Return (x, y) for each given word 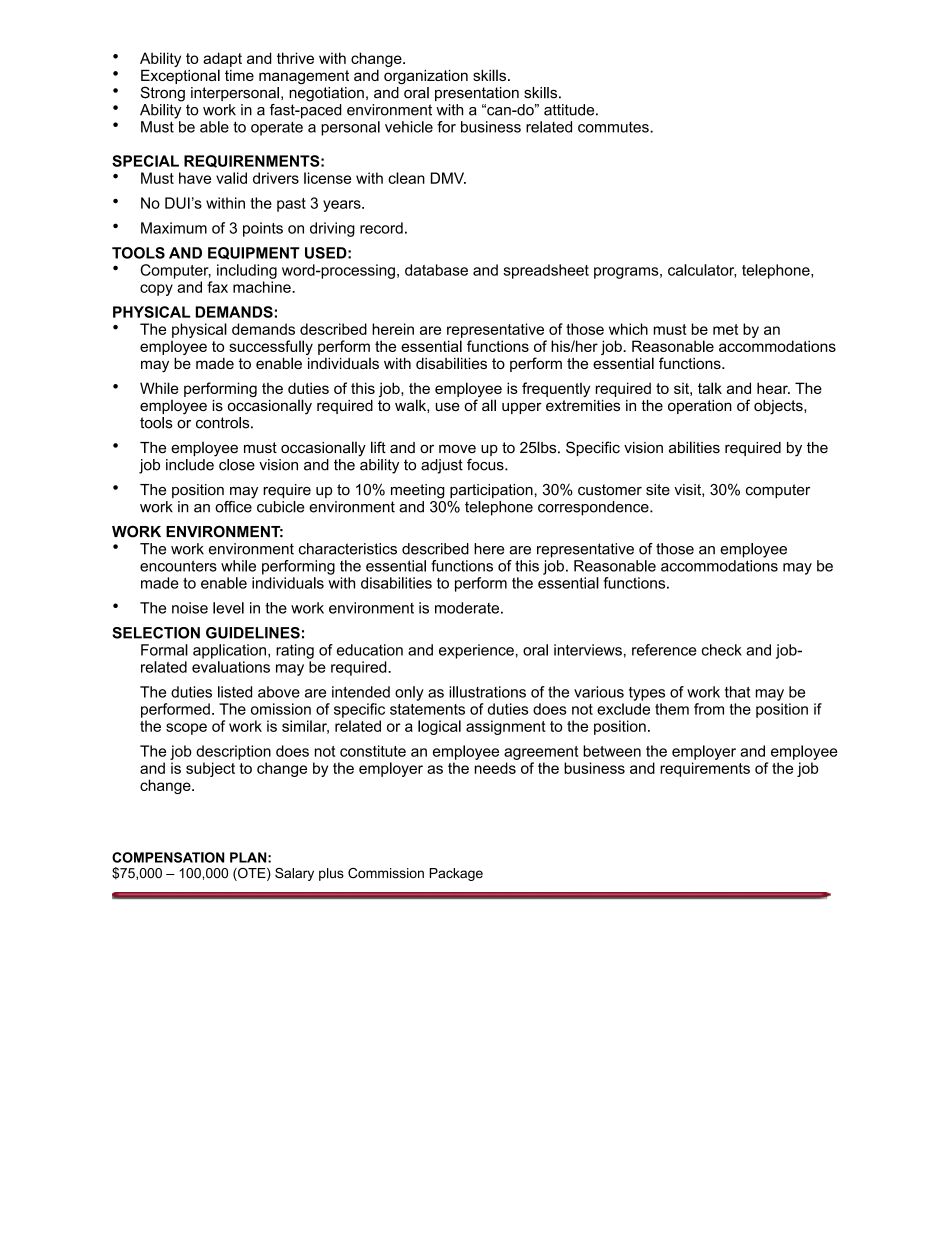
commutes (614, 127)
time (239, 75)
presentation (477, 94)
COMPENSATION (168, 857)
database (436, 270)
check (721, 650)
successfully (271, 349)
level (228, 608)
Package (456, 874)
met (725, 329)
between (612, 751)
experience (476, 651)
